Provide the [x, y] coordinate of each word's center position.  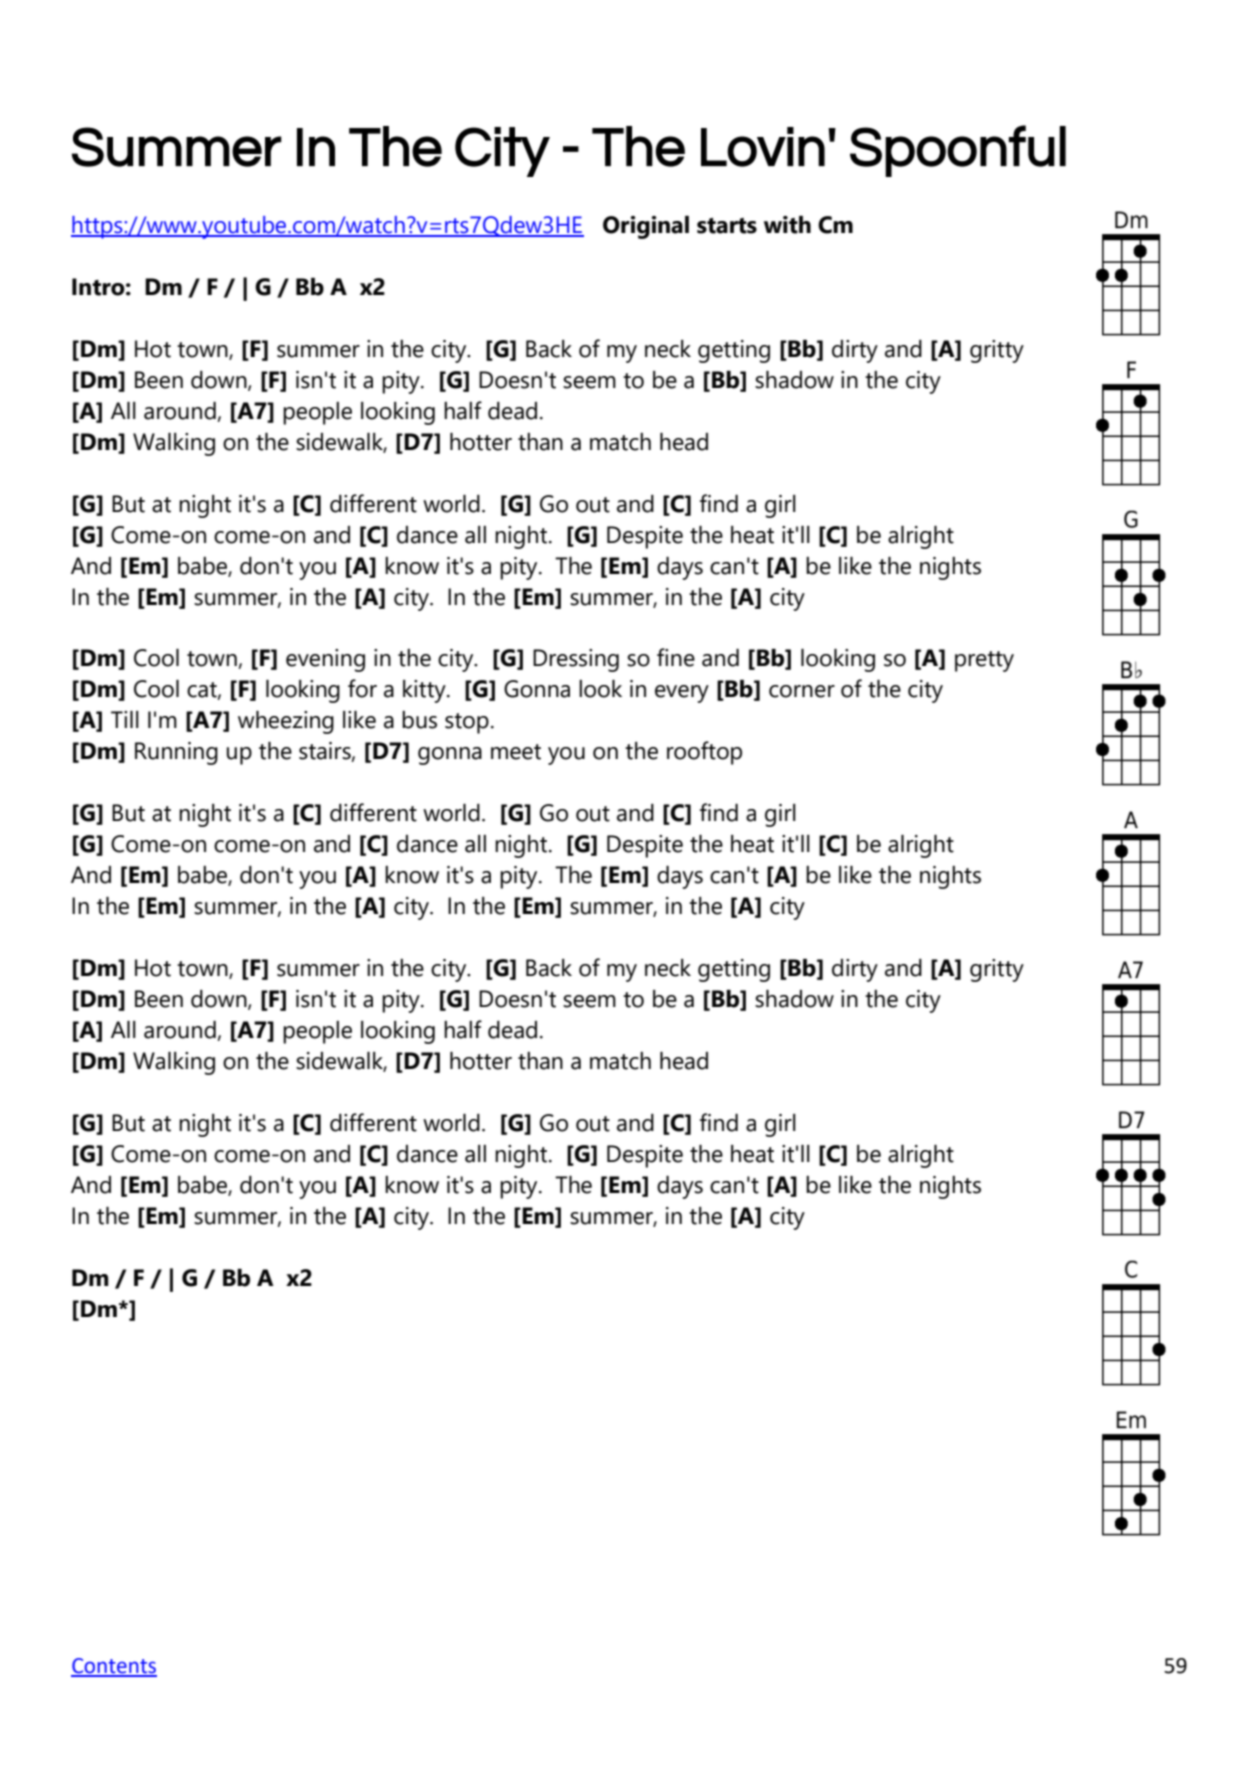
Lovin [763, 147]
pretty [984, 661]
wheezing [286, 722]
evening [325, 660]
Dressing [576, 660]
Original [646, 227]
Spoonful [958, 151]
